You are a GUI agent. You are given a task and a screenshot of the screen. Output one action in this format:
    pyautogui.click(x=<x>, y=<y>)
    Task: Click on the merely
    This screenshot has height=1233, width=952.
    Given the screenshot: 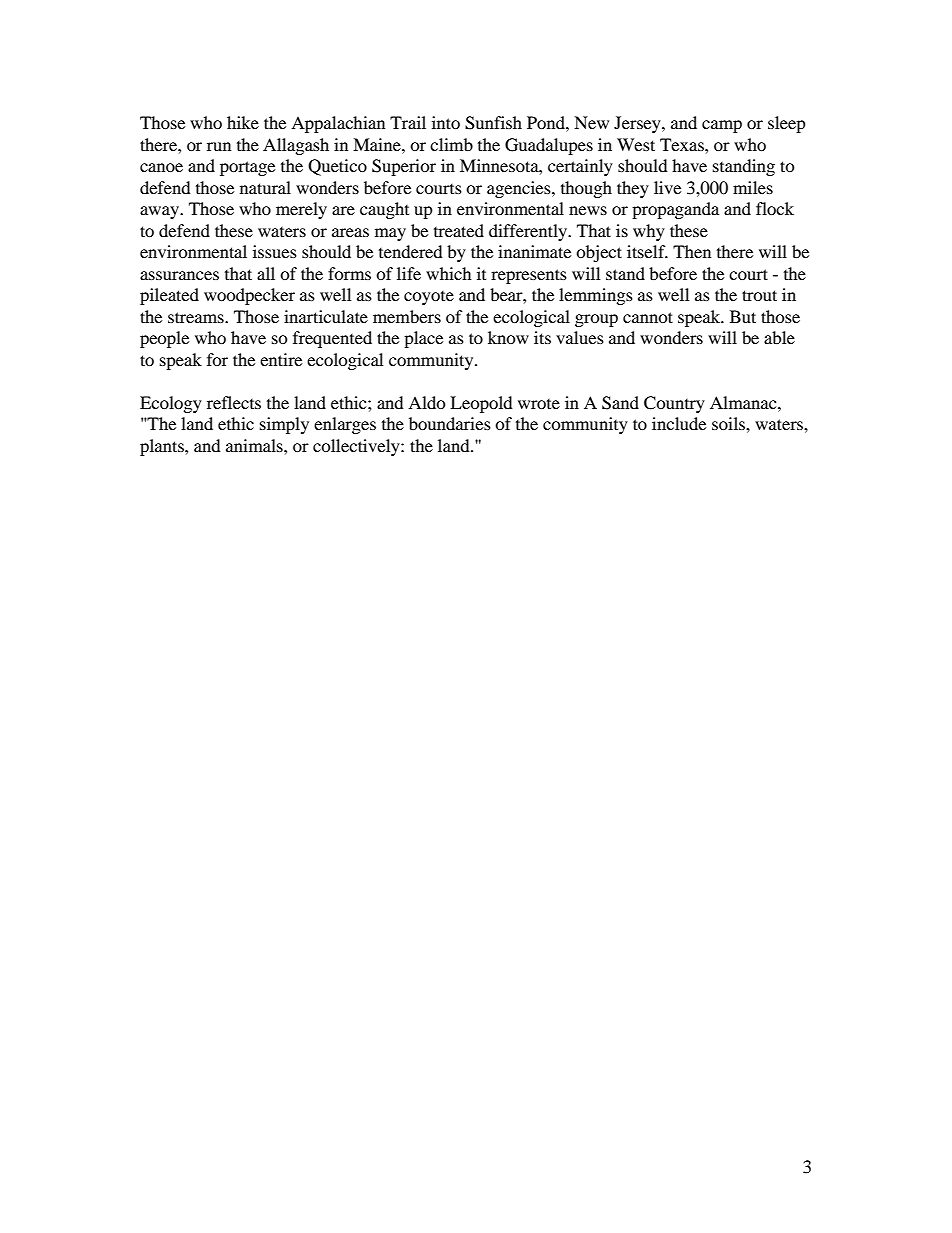 What is the action you would take?
    pyautogui.click(x=301, y=210)
